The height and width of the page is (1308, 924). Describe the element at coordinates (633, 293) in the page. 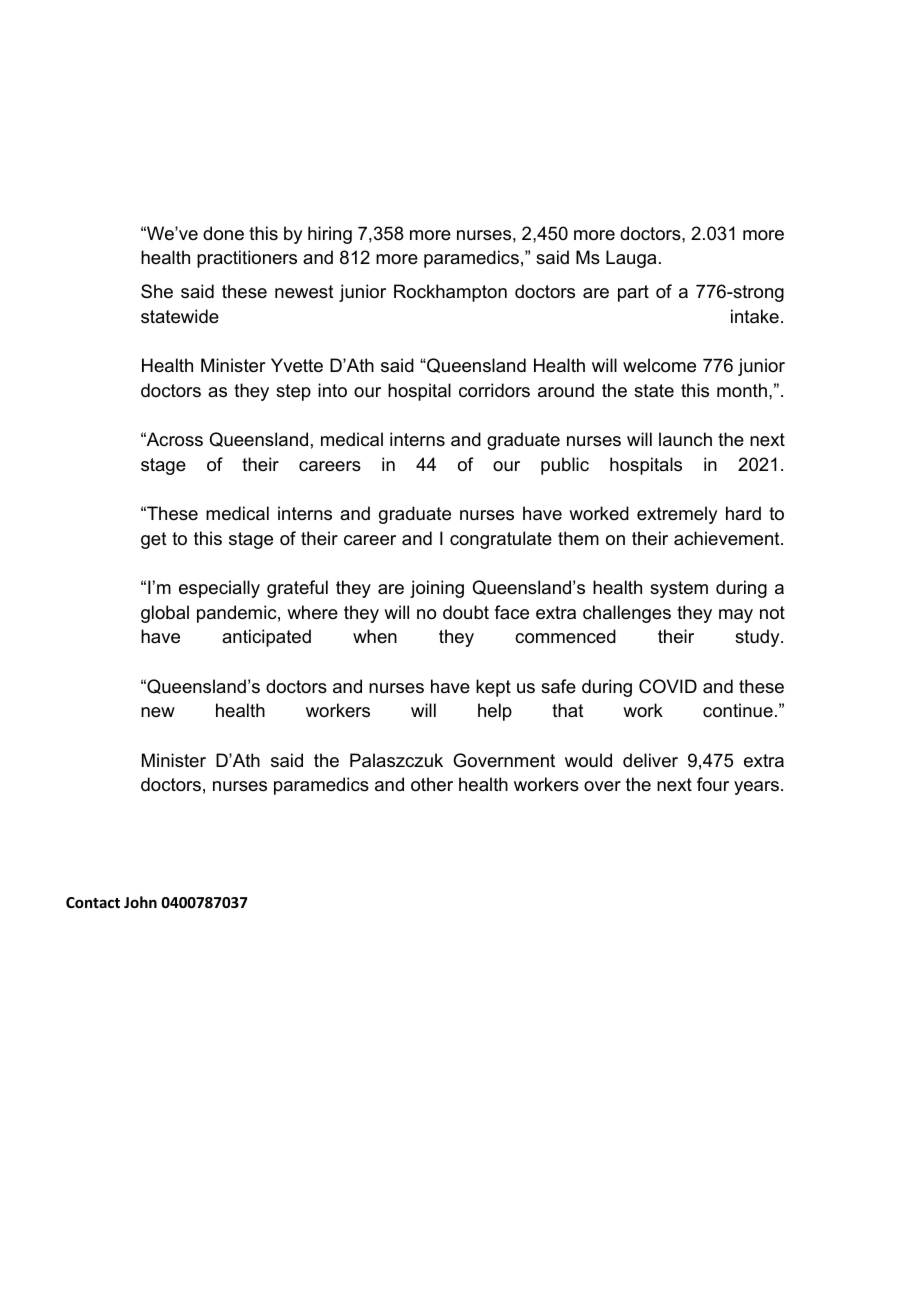

I see `part` at that location.
